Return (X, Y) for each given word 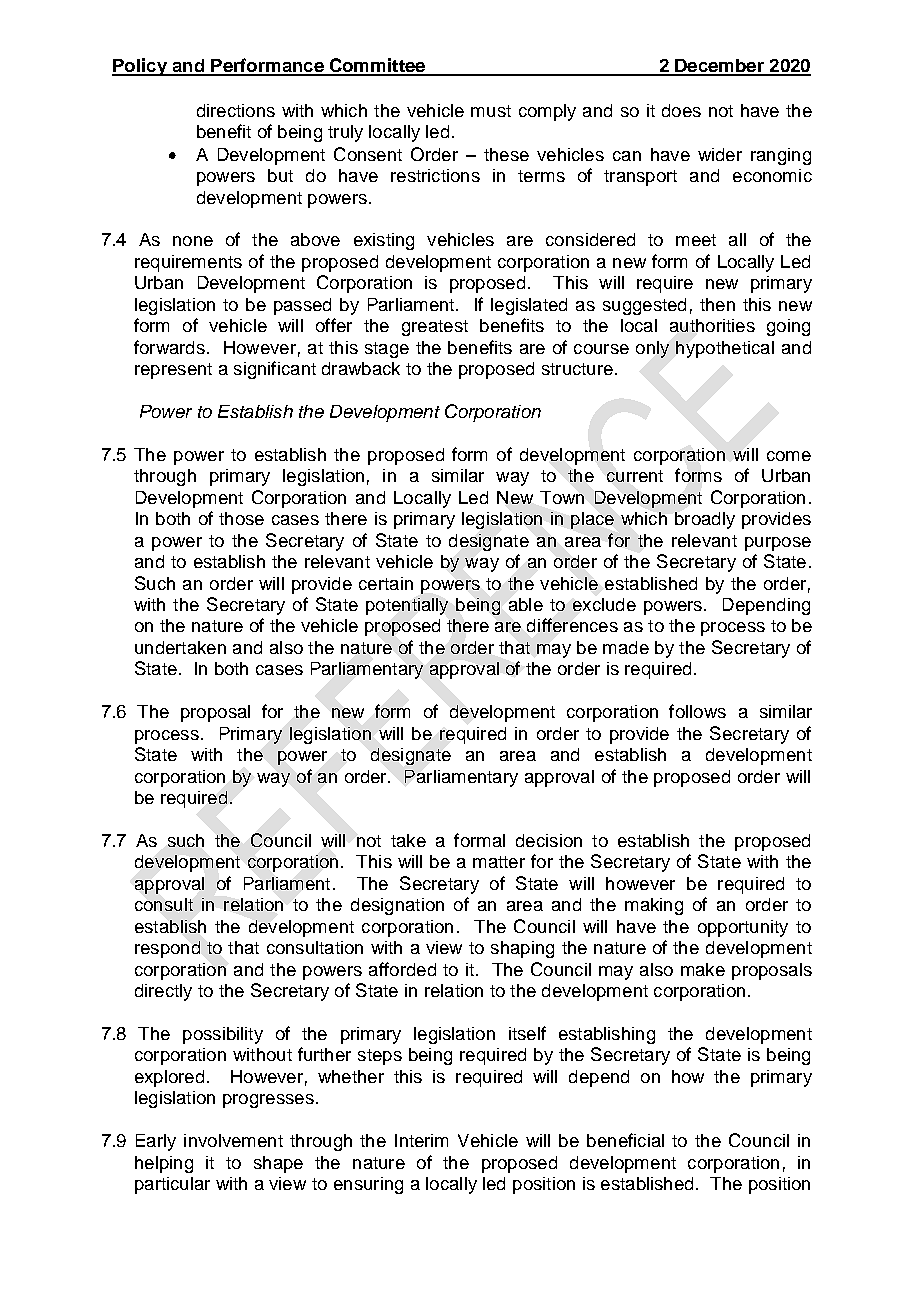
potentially (407, 606)
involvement (233, 1140)
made (626, 647)
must (491, 111)
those (241, 518)
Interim (421, 1140)
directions (236, 110)
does (681, 110)
